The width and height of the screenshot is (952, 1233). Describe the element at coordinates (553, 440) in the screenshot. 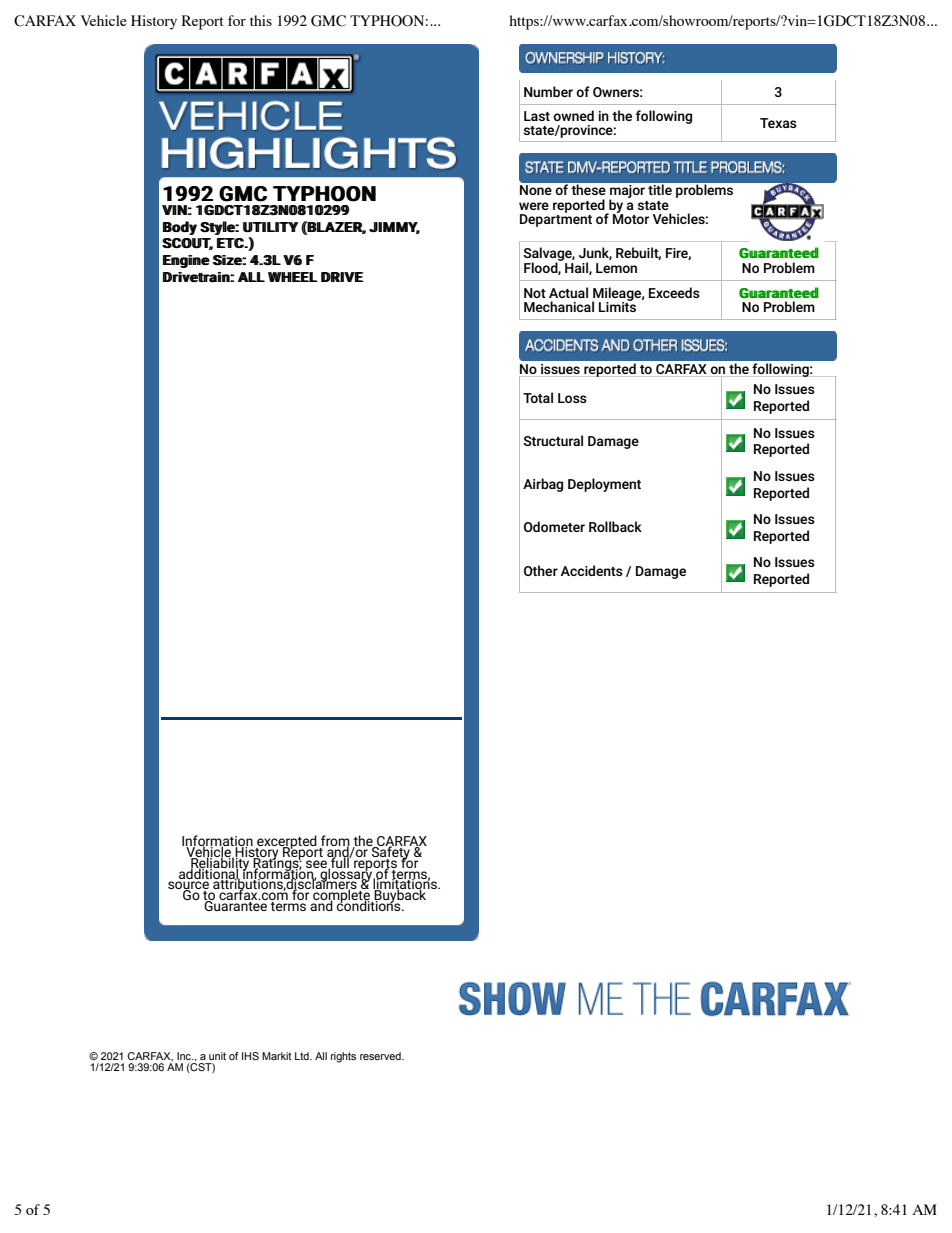

I see `Structural` at that location.
